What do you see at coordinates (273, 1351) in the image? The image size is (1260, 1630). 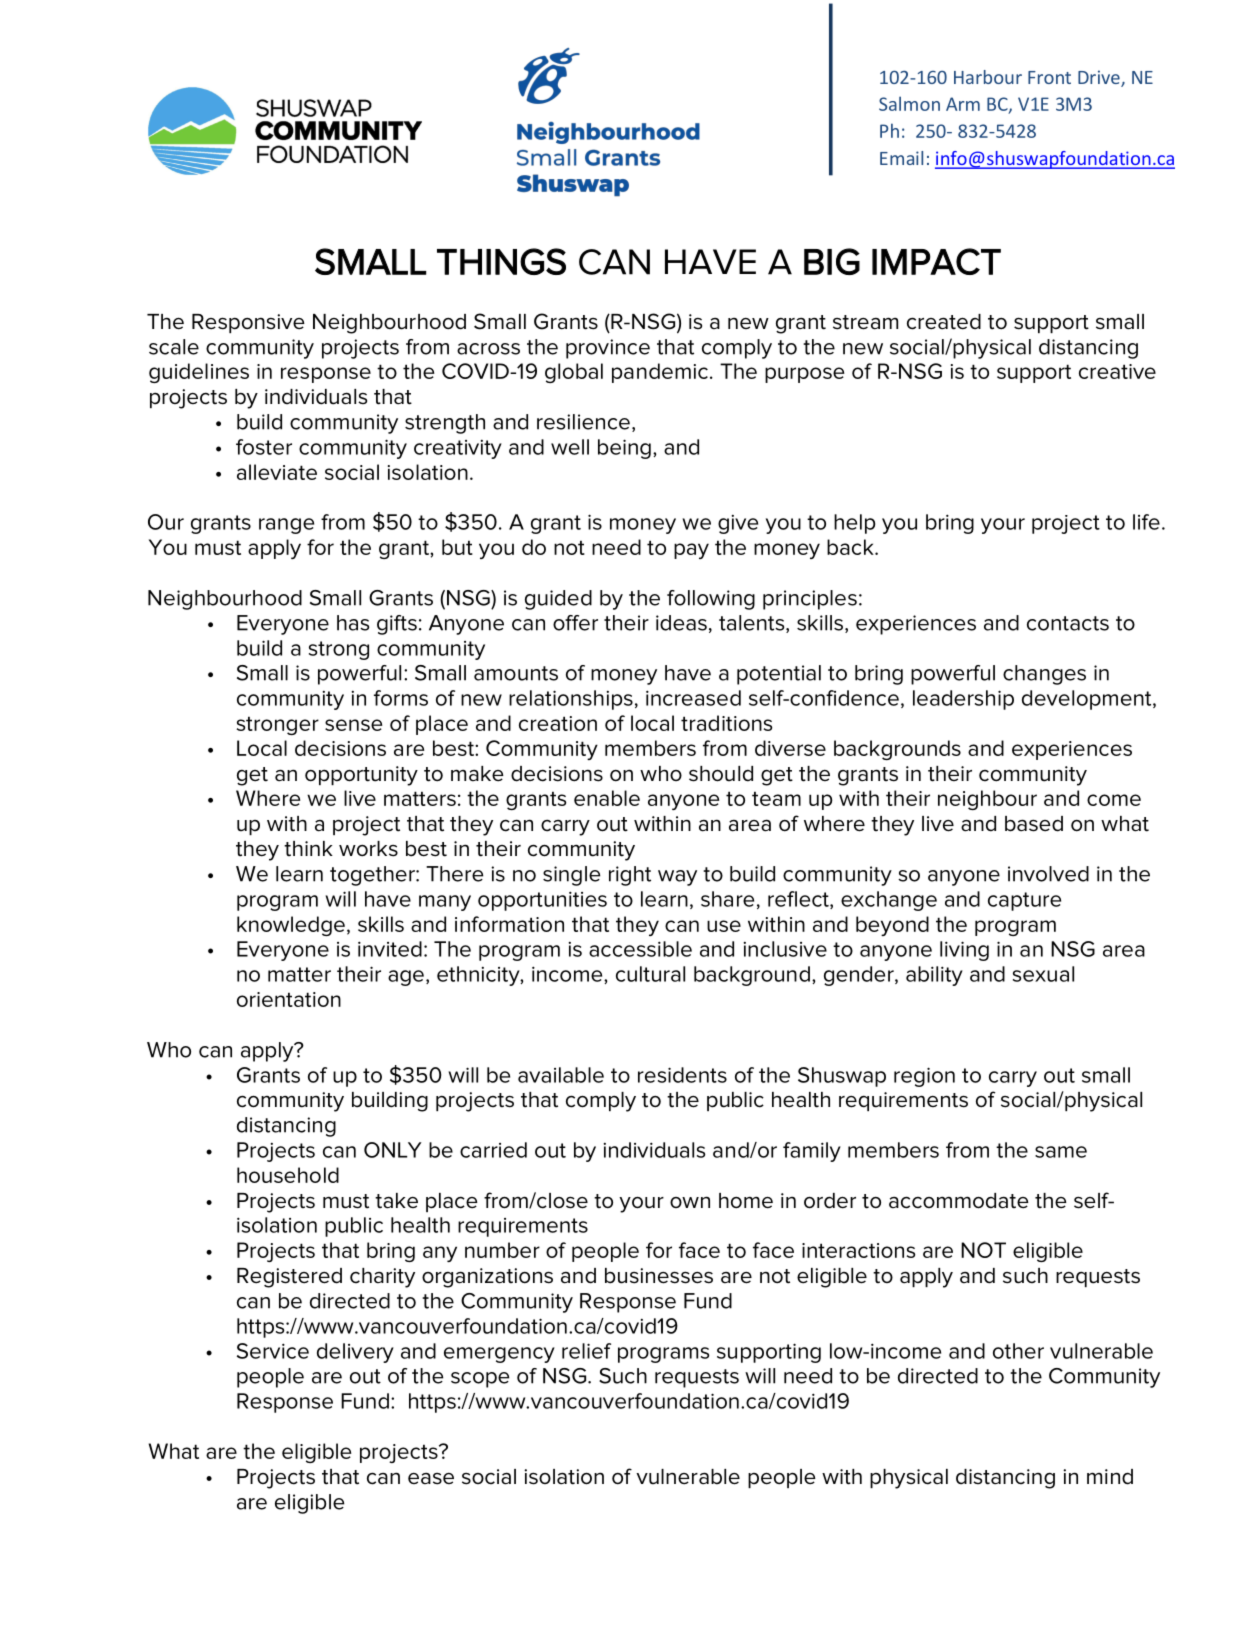 I see `Service` at bounding box center [273, 1351].
